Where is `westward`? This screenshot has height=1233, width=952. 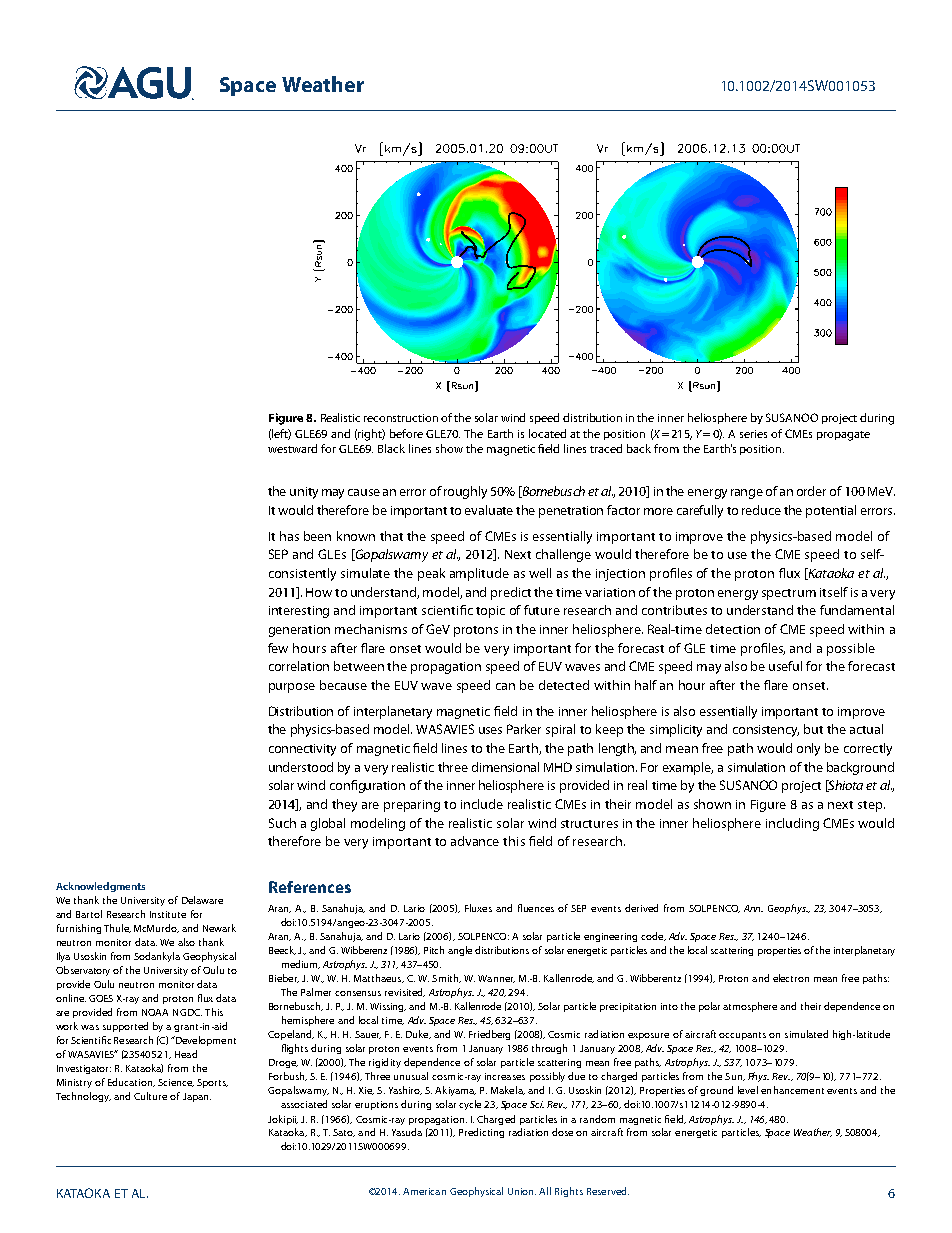 westward is located at coordinates (292, 448).
